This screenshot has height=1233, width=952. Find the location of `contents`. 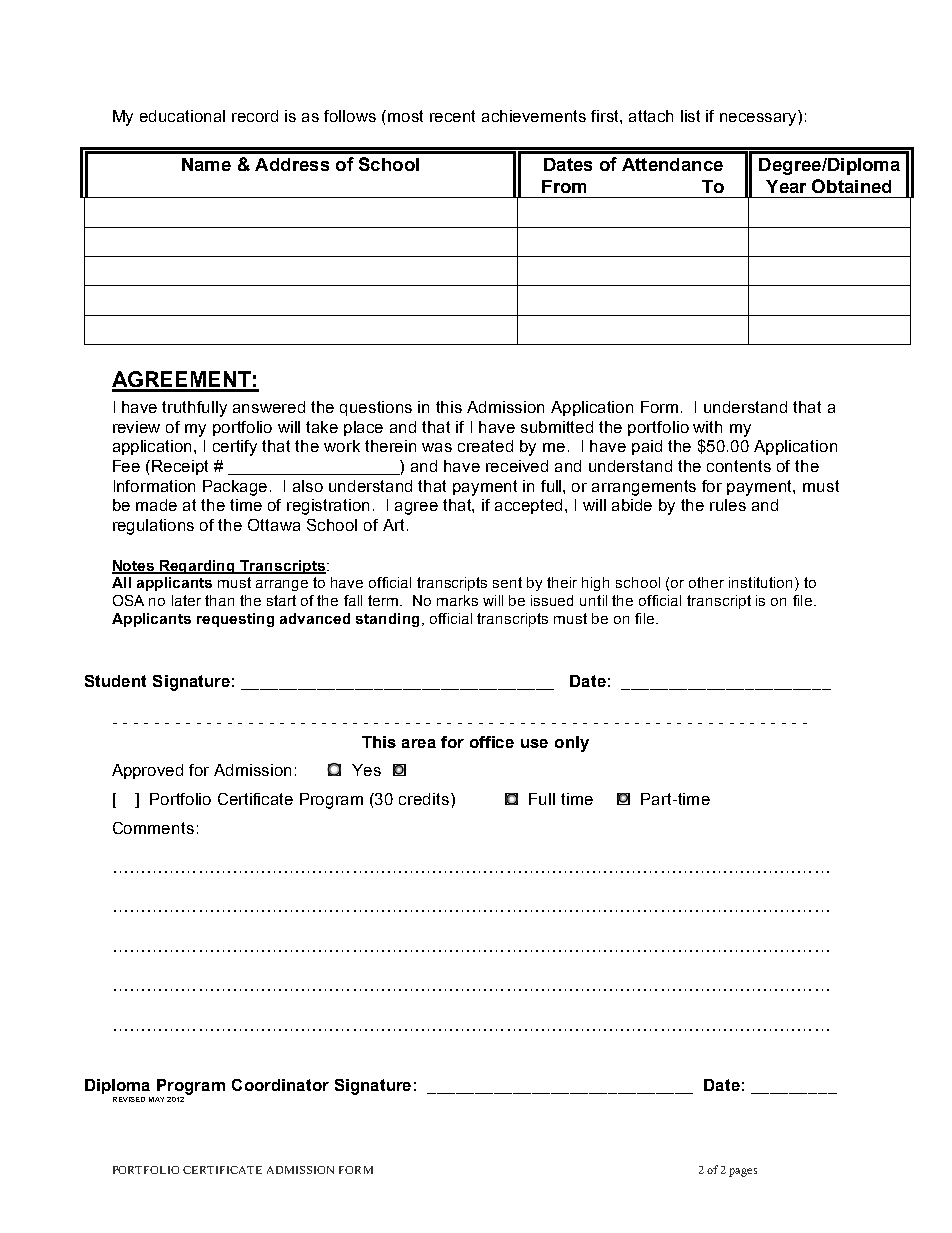

contents is located at coordinates (739, 466).
